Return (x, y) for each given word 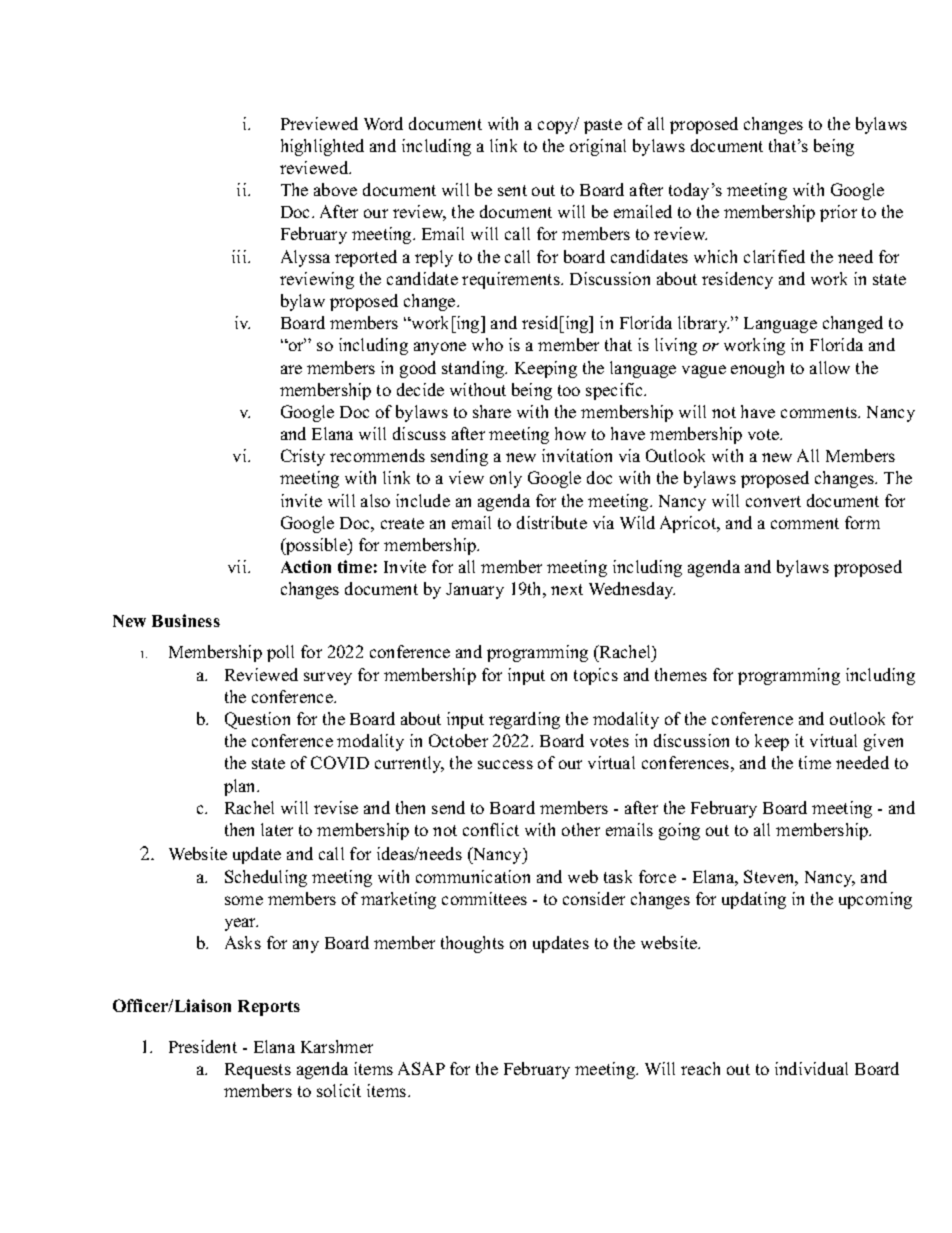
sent (512, 190)
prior (838, 213)
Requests (258, 1071)
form (862, 522)
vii (238, 566)
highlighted (322, 147)
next (567, 589)
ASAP (421, 1068)
